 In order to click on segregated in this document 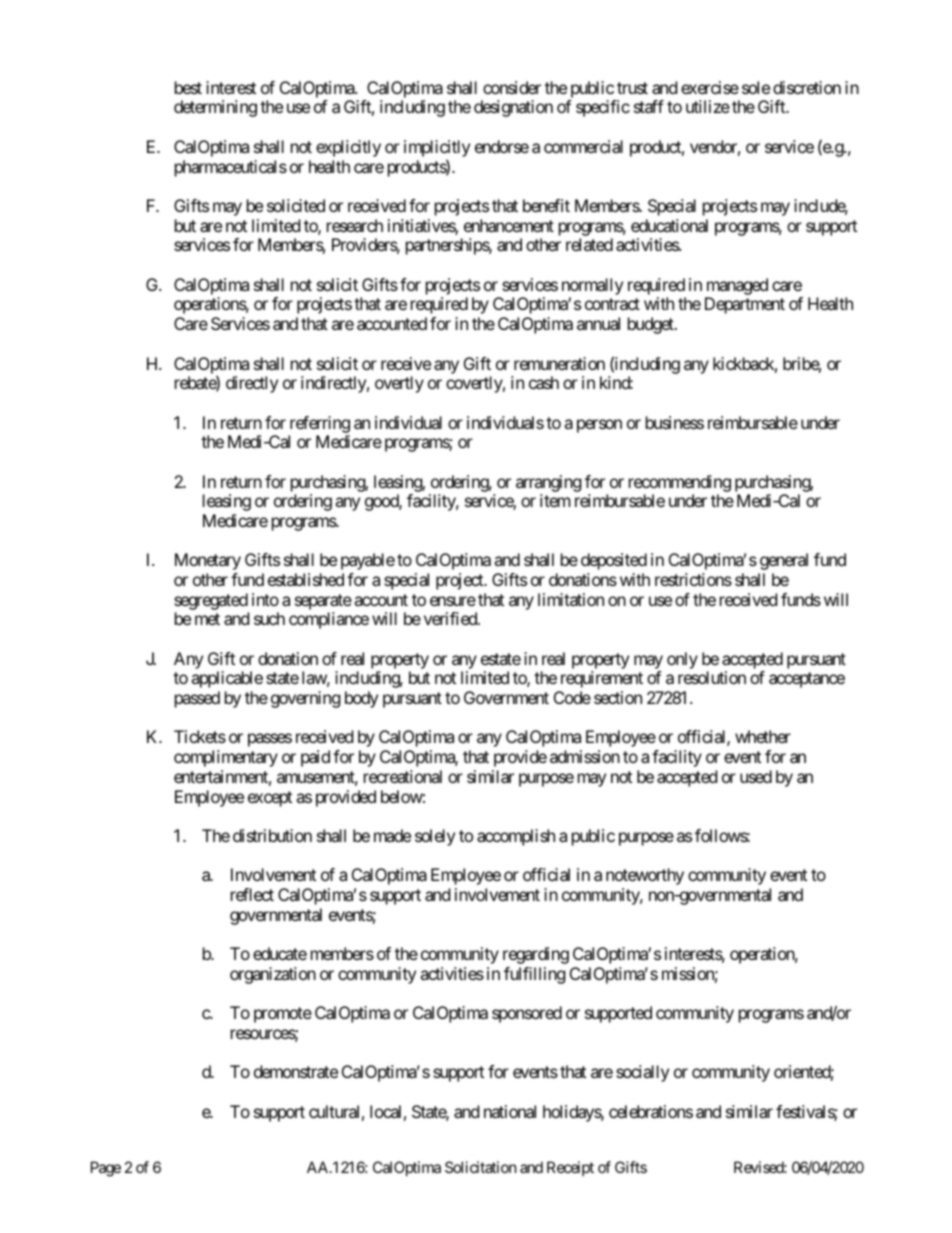, I will do `click(211, 601)`.
